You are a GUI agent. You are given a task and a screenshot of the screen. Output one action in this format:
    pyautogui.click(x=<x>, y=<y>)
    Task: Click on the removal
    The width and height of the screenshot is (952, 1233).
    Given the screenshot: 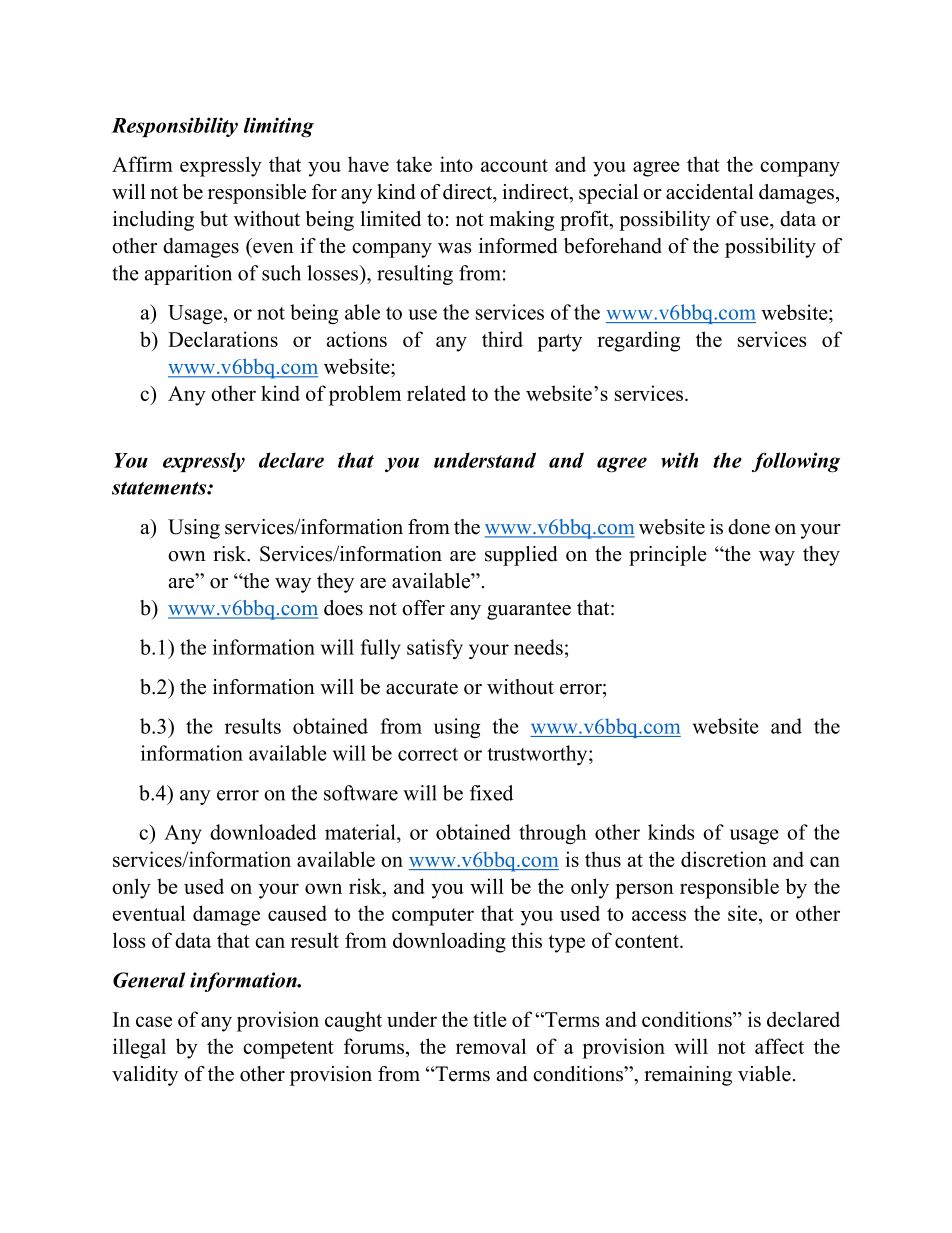 What is the action you would take?
    pyautogui.click(x=491, y=1046)
